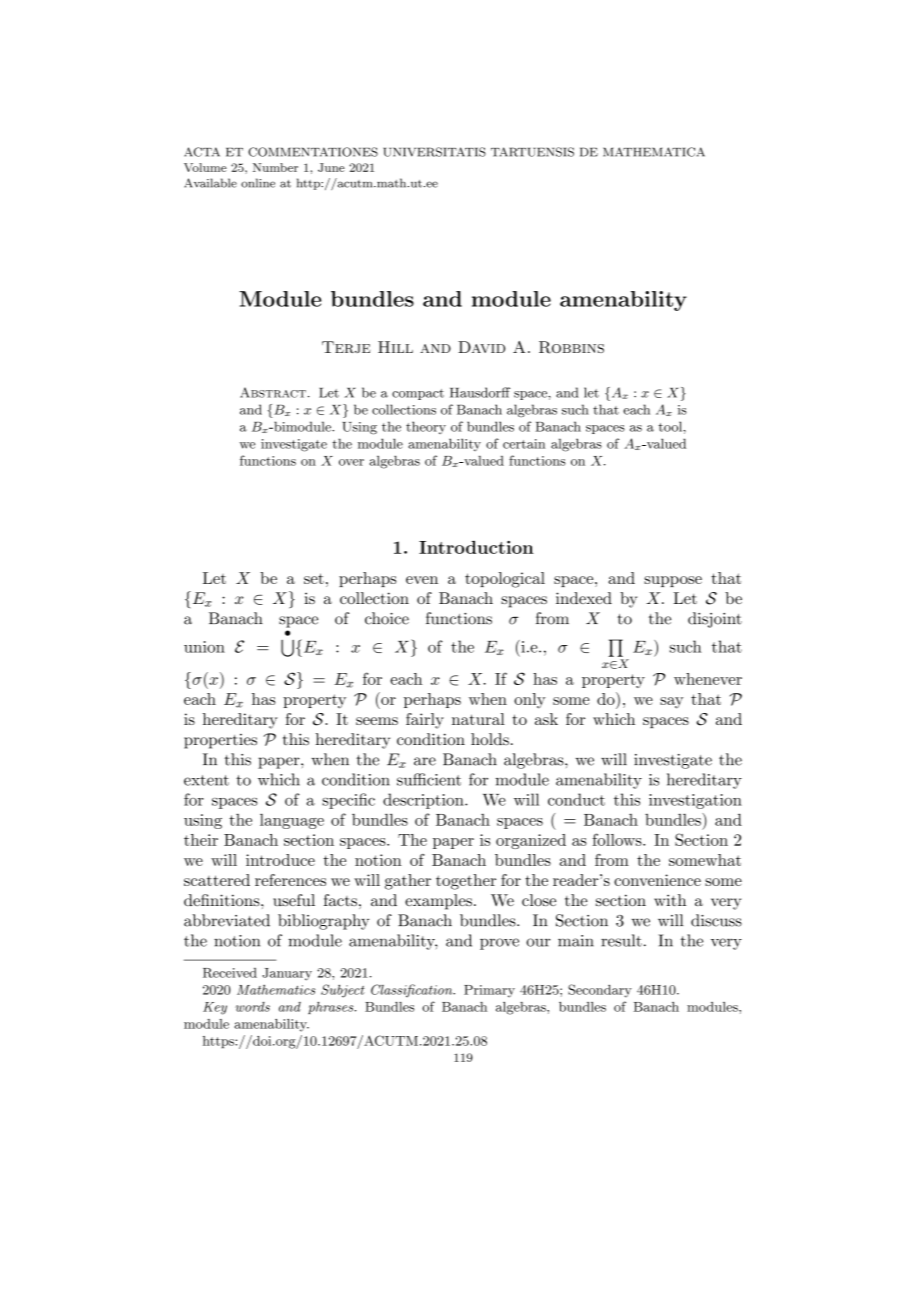 The height and width of the screenshot is (1308, 924). What do you see at coordinates (314, 578) in the screenshot?
I see `set` at bounding box center [314, 578].
